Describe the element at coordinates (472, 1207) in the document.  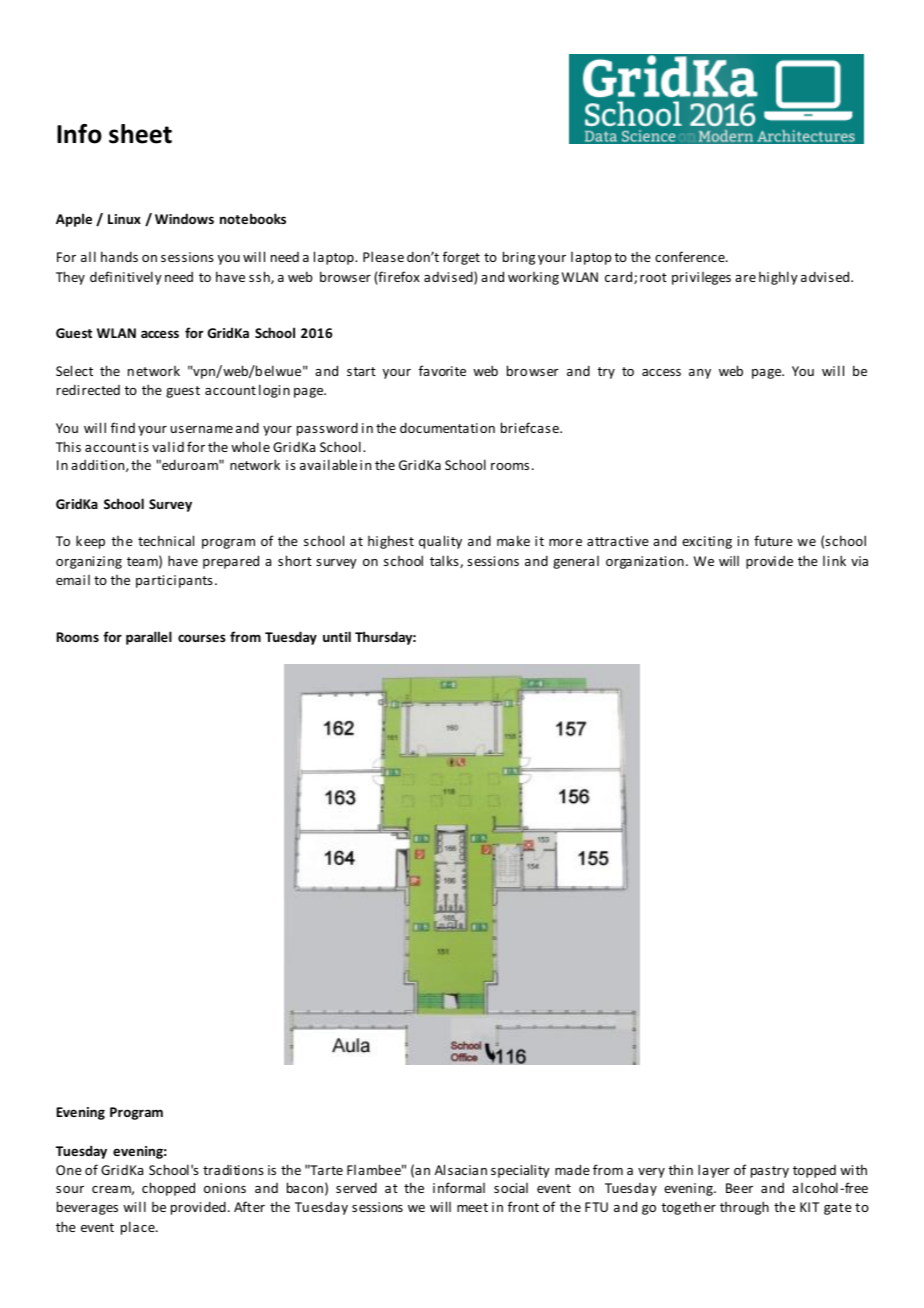
I see `meet` at that location.
